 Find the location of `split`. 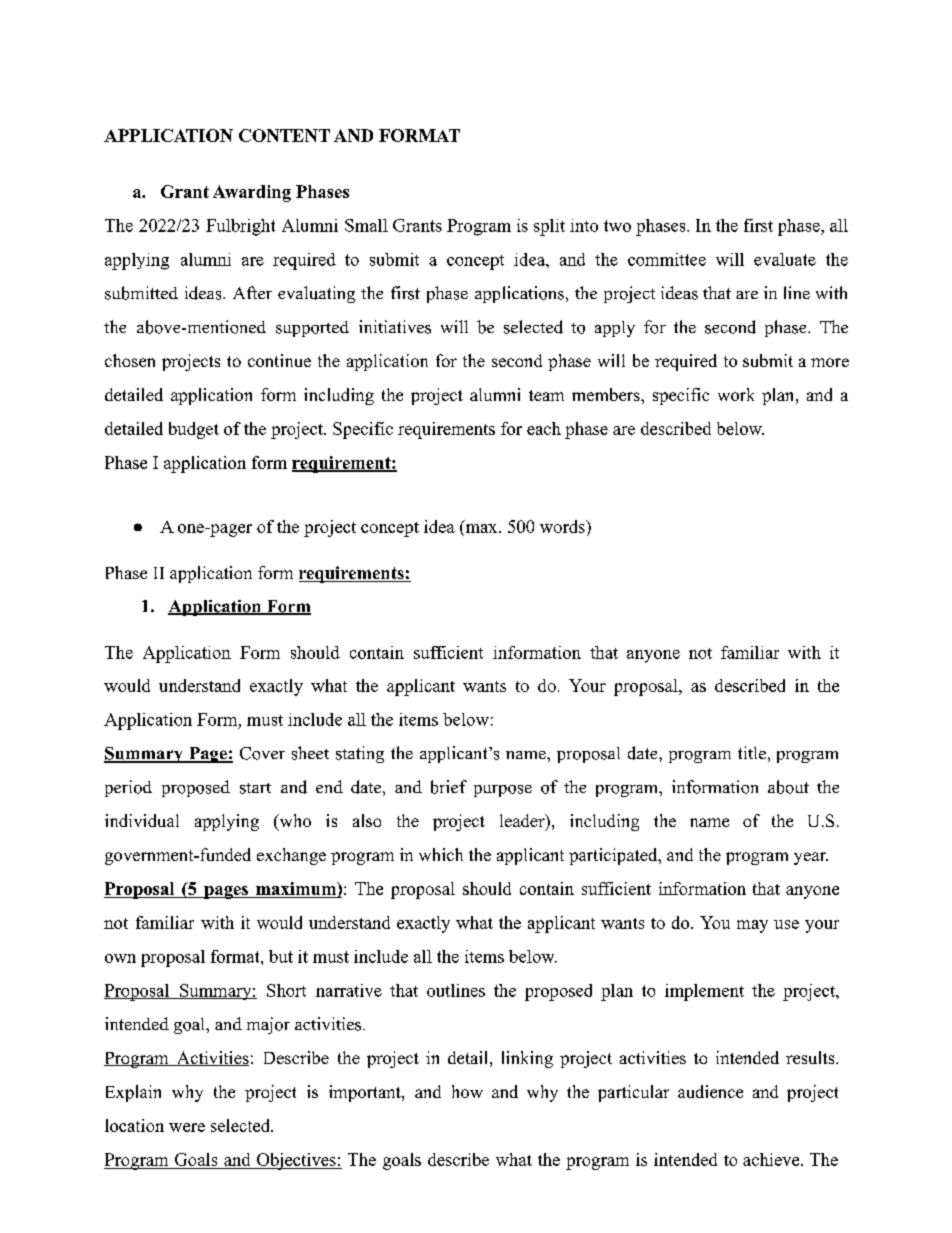

split is located at coordinates (549, 227).
